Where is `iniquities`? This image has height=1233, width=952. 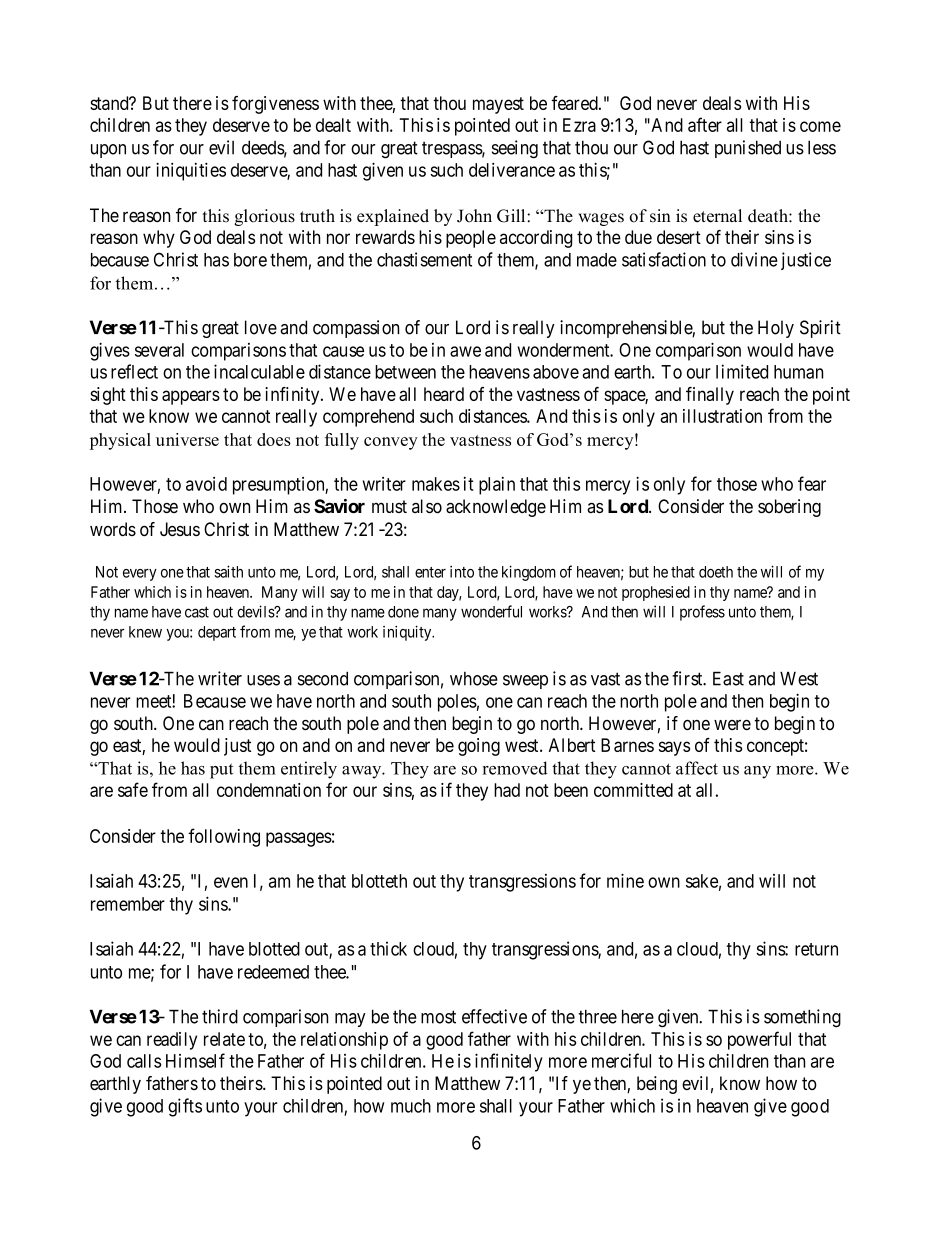 iniquities is located at coordinates (191, 171).
